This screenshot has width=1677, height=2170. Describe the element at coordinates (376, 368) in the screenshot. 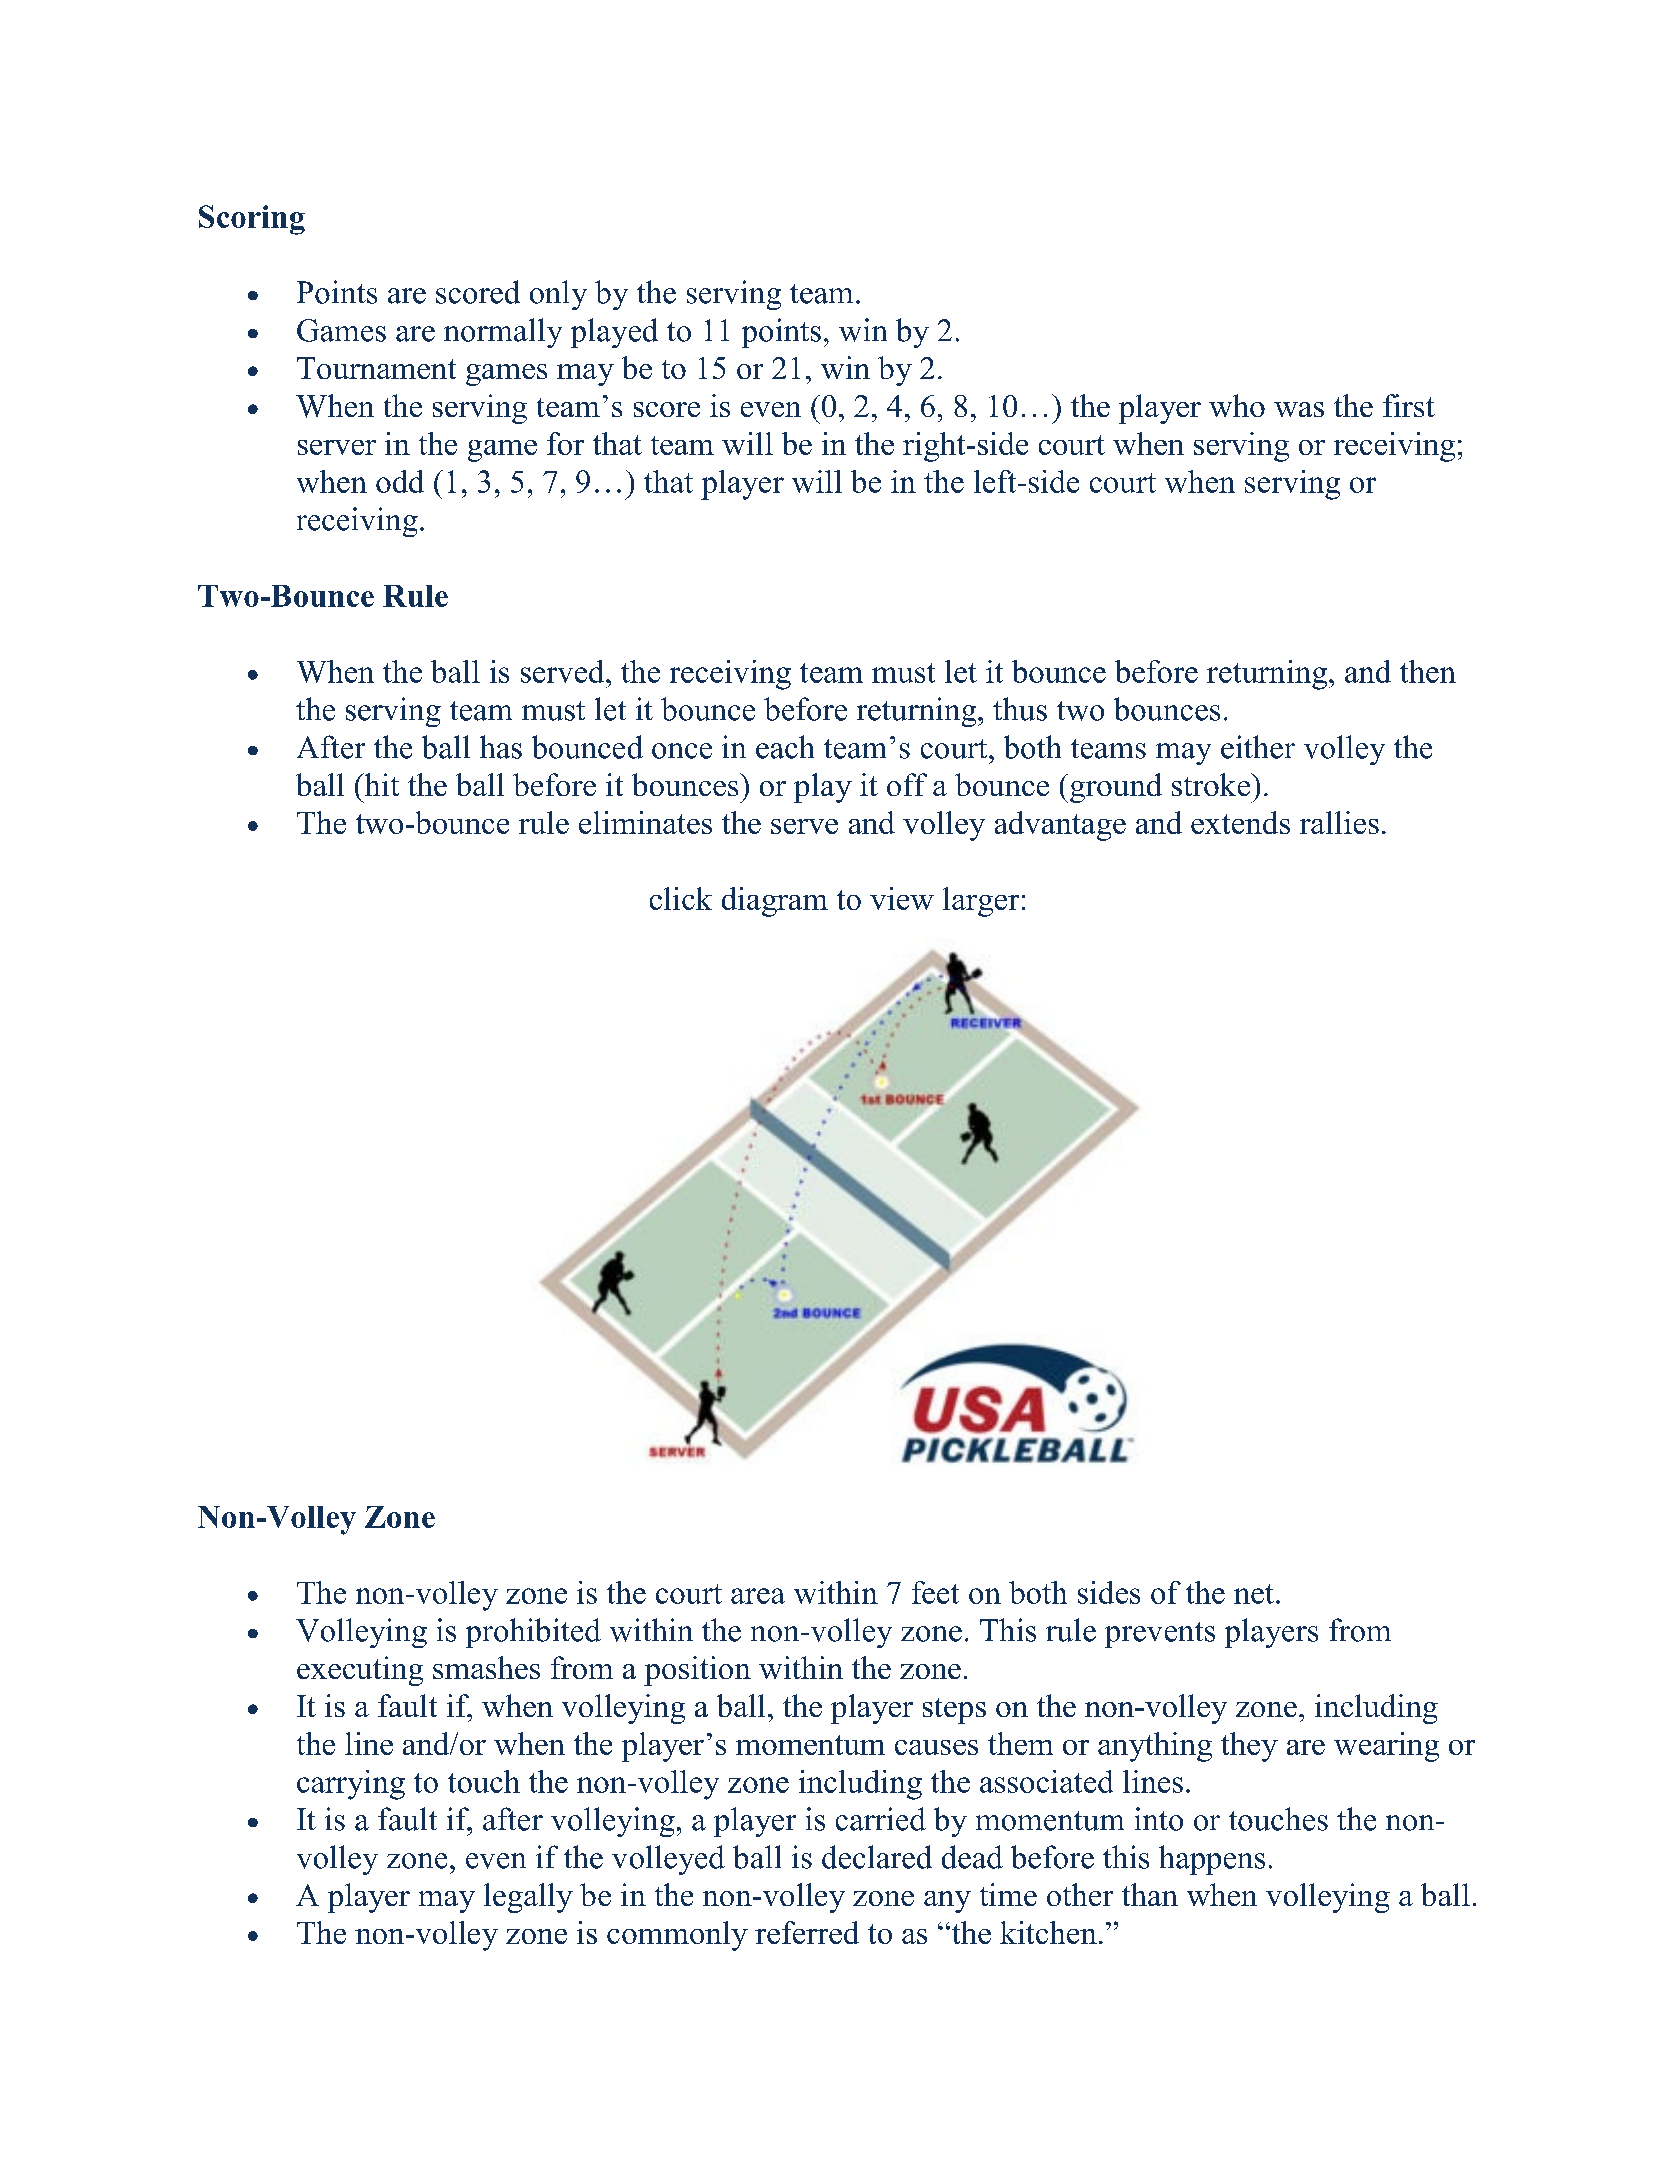

I see `Tournament` at that location.
